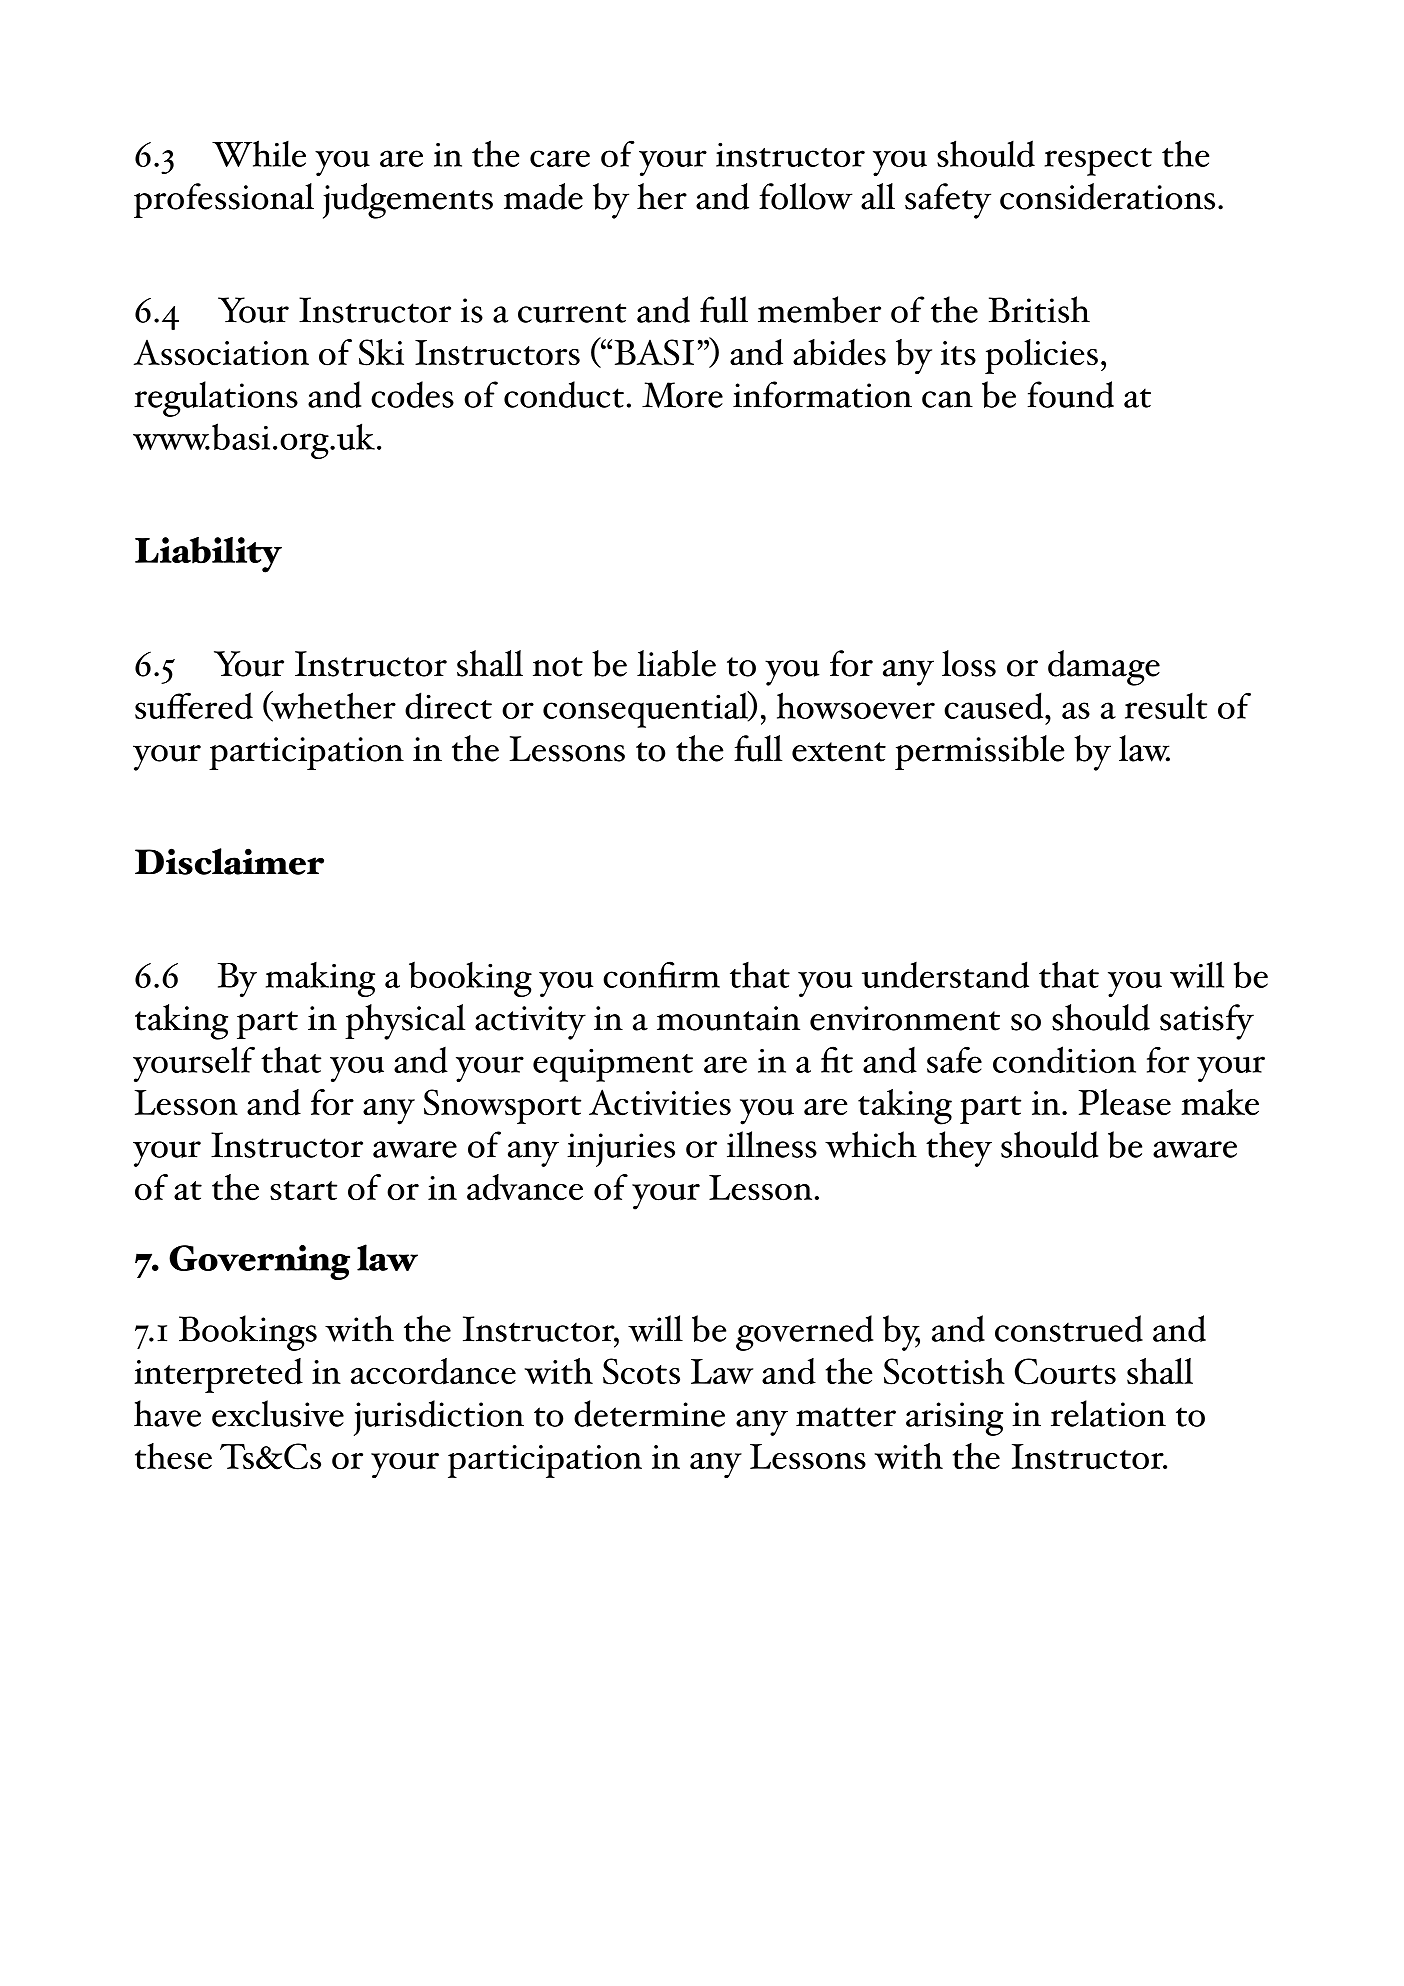 This screenshot has height=1986, width=1404. What do you see at coordinates (448, 705) in the screenshot?
I see `direct` at bounding box center [448, 705].
